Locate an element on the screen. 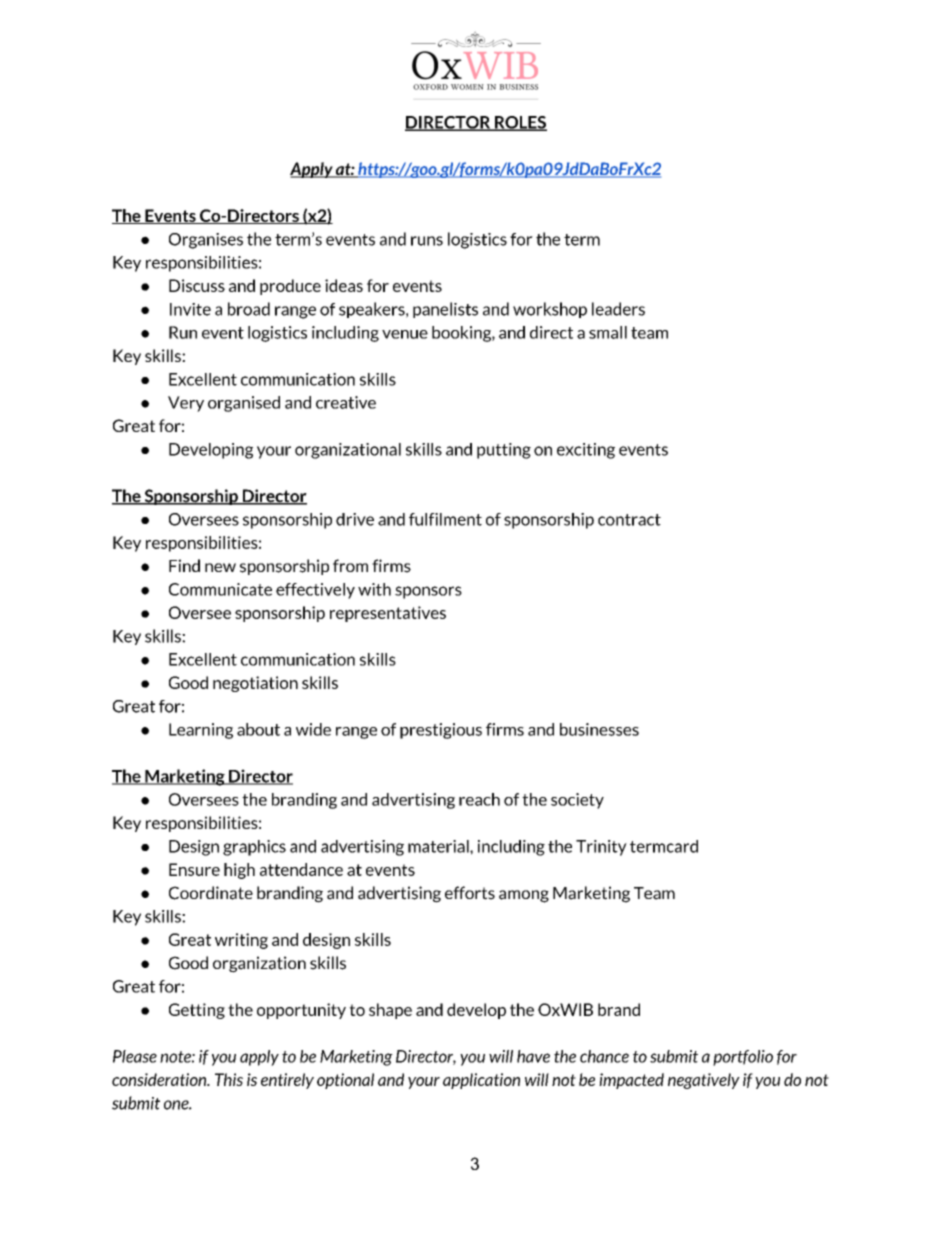 The height and width of the screenshot is (1233, 952). Getting is located at coordinates (197, 1011).
